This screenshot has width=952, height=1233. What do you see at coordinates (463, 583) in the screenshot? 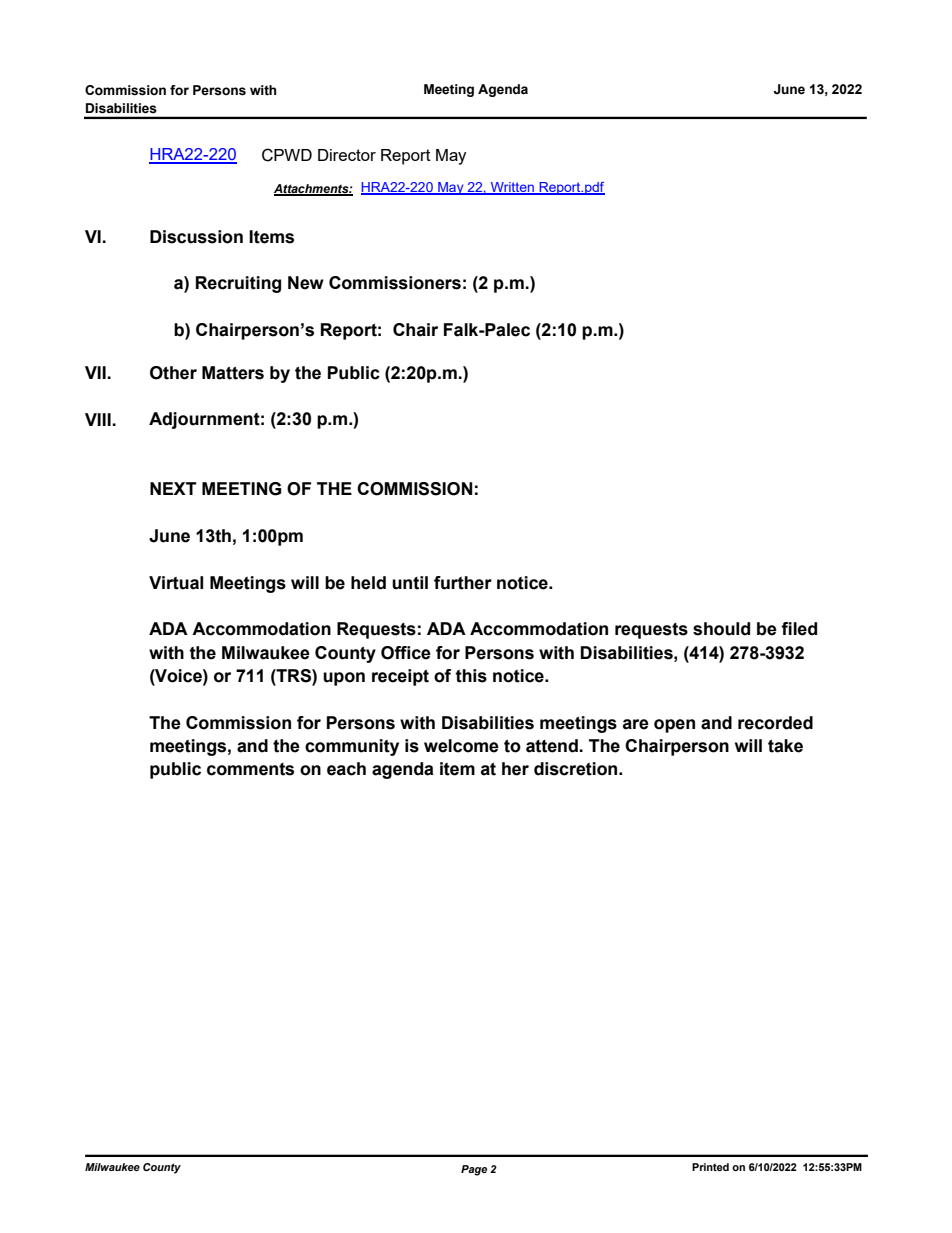
I see `further` at bounding box center [463, 583].
